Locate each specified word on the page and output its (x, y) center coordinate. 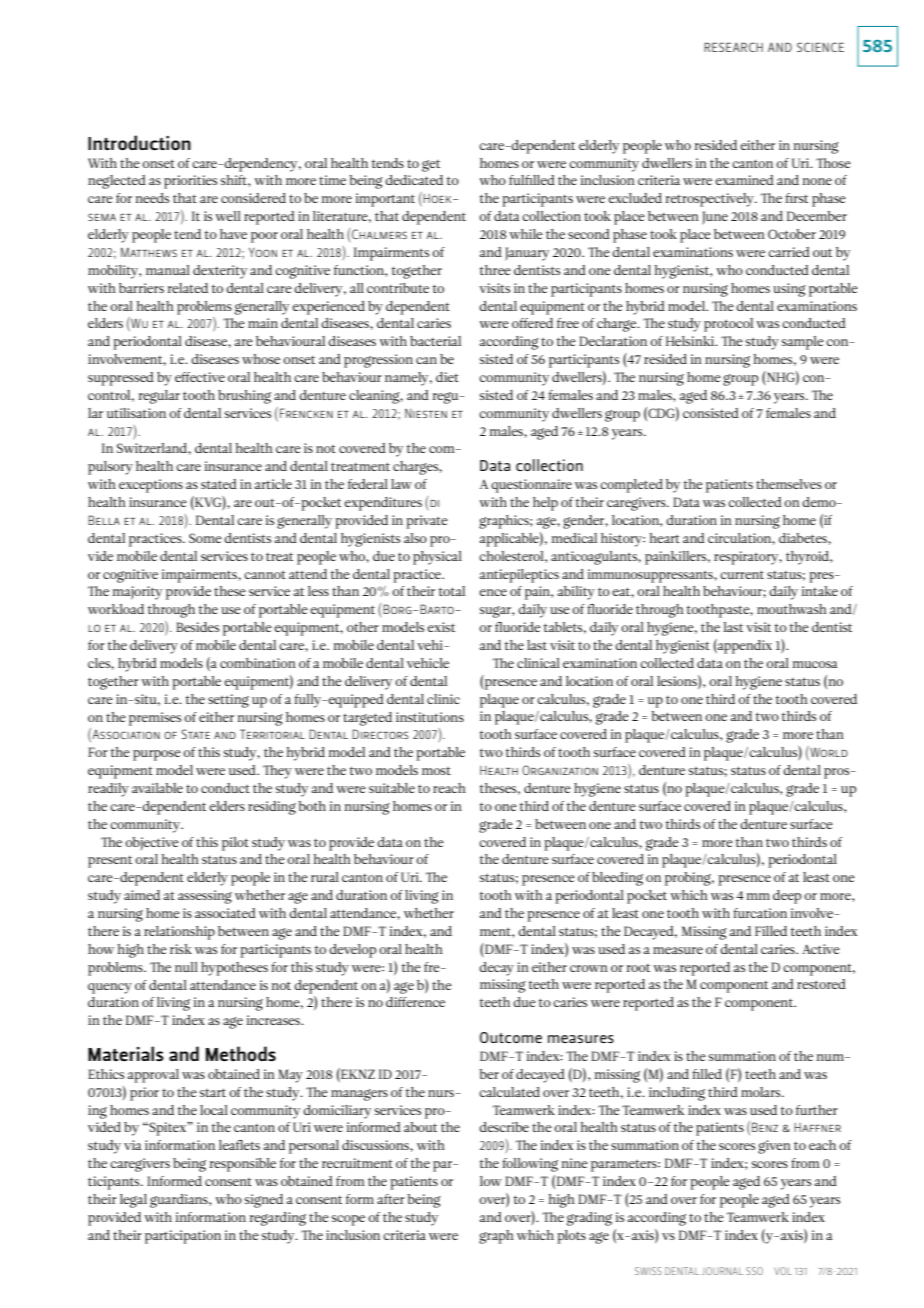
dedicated (414, 180)
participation (183, 1237)
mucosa (815, 664)
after (391, 1199)
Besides (197, 627)
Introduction (139, 142)
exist (441, 627)
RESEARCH (733, 47)
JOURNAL (722, 1271)
